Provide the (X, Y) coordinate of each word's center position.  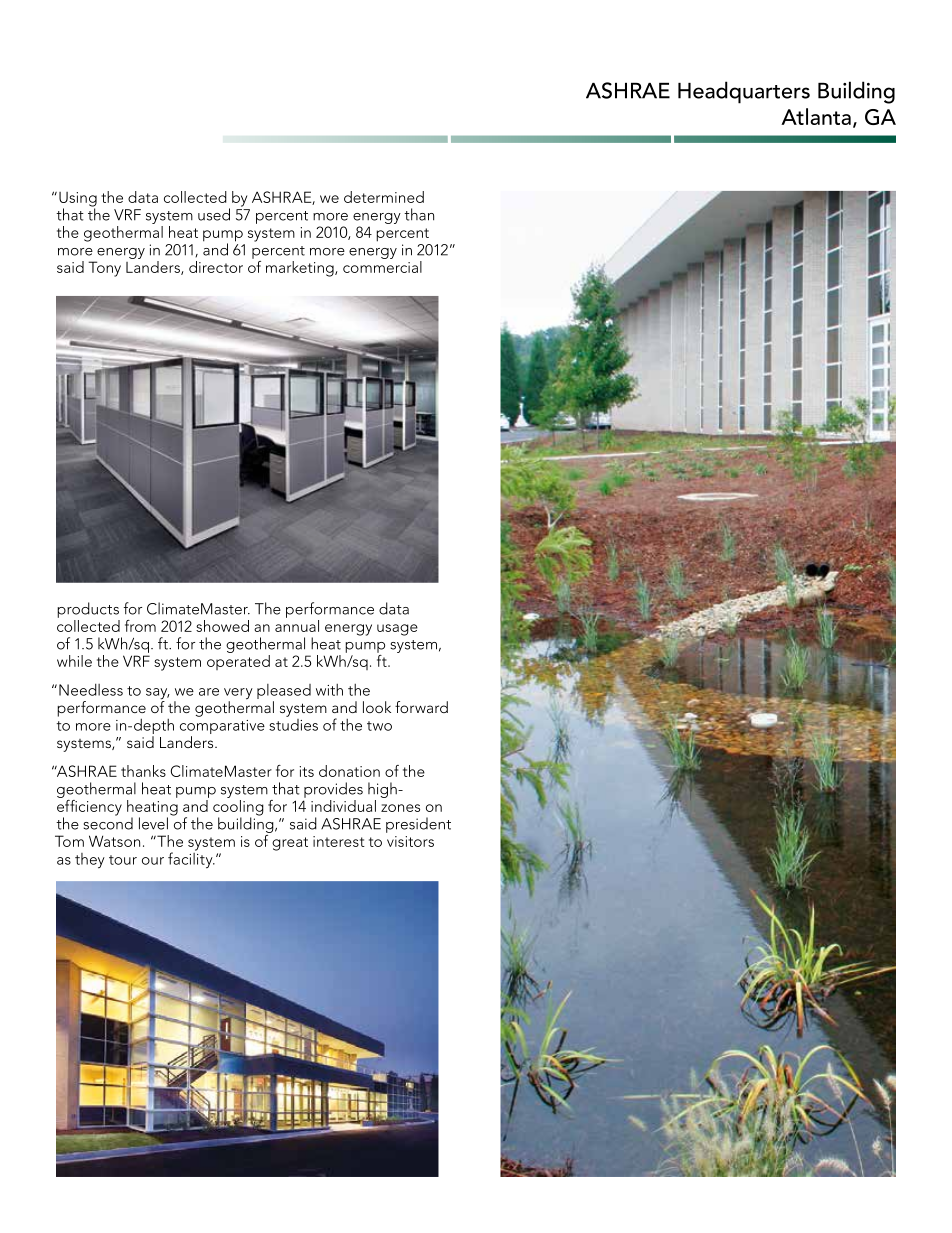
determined (384, 197)
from (140, 626)
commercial (382, 265)
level (153, 823)
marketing (301, 269)
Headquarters (744, 92)
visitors (410, 841)
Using (78, 200)
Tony (104, 269)
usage (397, 630)
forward (421, 707)
